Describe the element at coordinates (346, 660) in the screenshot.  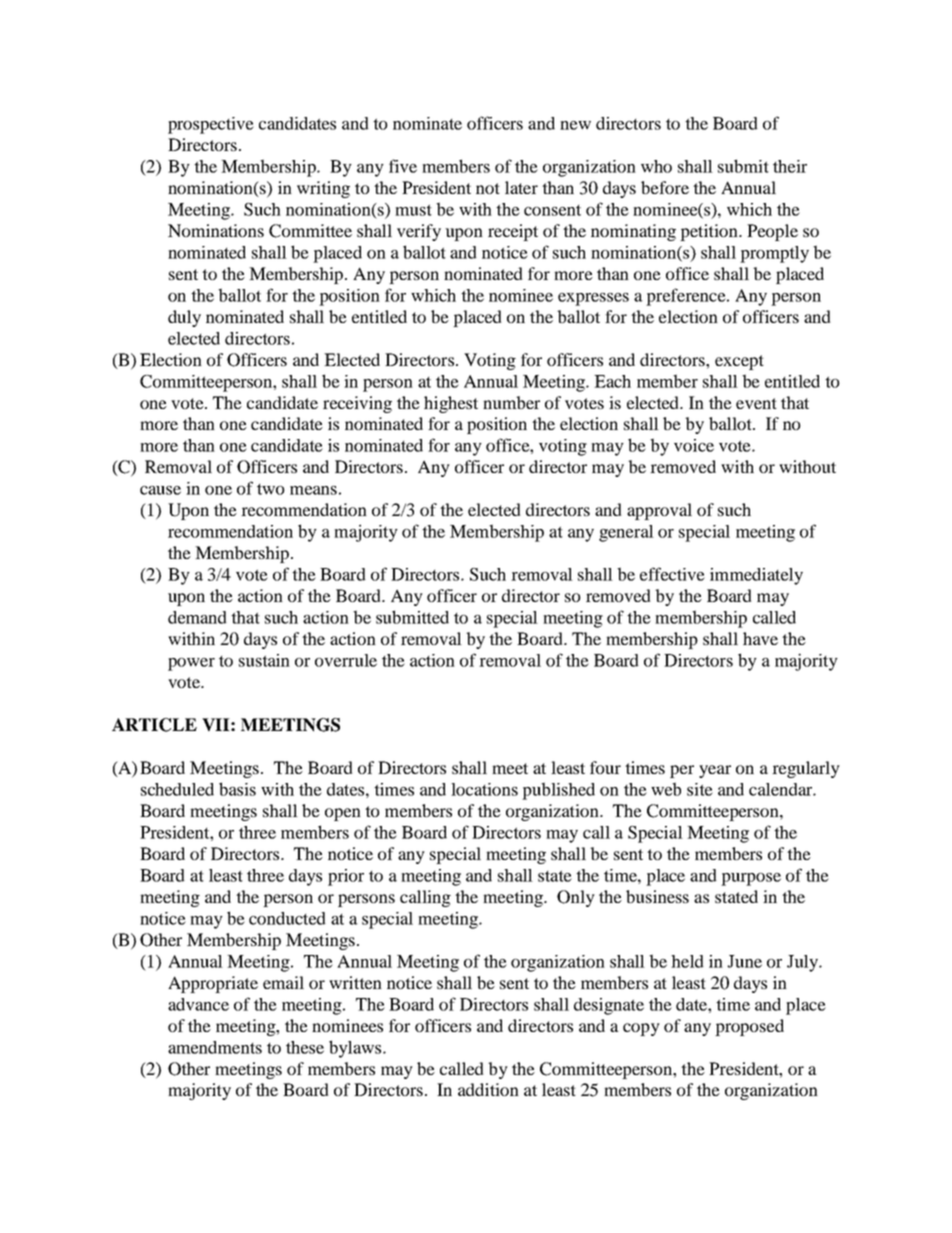
I see `overrule` at that location.
